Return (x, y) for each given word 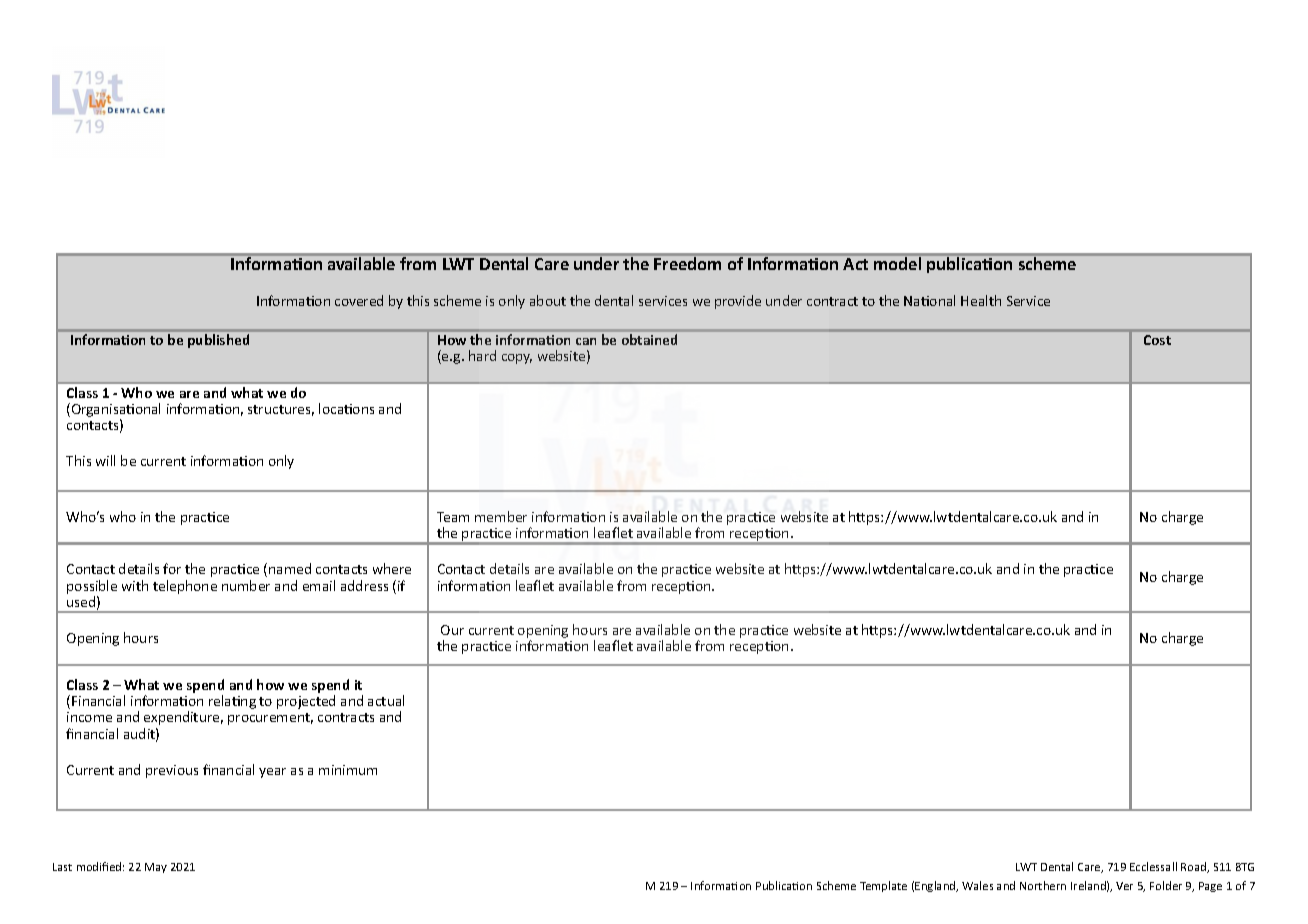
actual (386, 700)
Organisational (116, 411)
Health (981, 300)
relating (232, 702)
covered (359, 300)
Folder (1166, 885)
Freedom (687, 263)
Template (883, 886)
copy (517, 359)
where (392, 568)
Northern (1043, 885)
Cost (1157, 340)
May (156, 868)
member (501, 516)
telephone (185, 587)
